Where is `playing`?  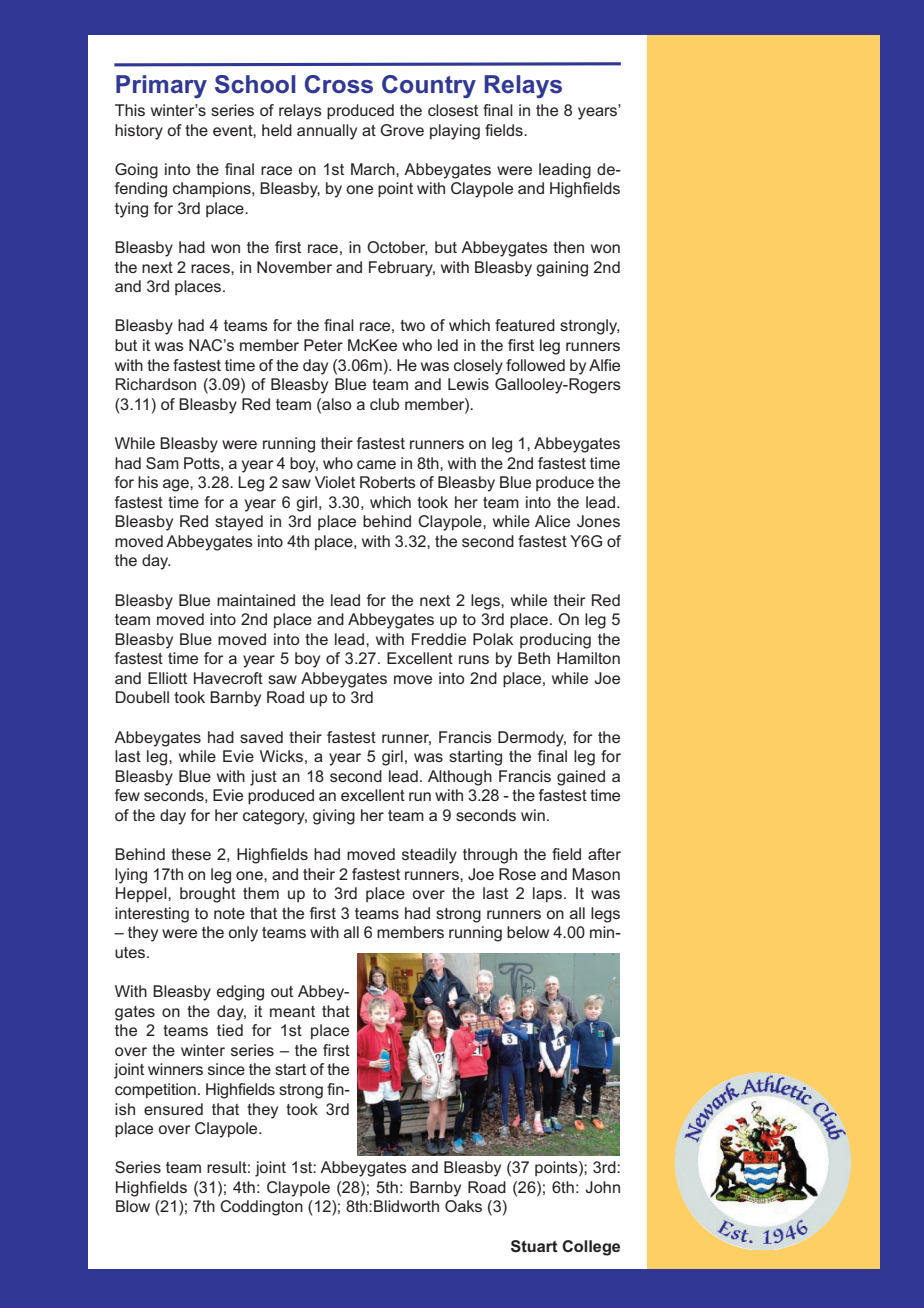
playing is located at coordinates (455, 132).
